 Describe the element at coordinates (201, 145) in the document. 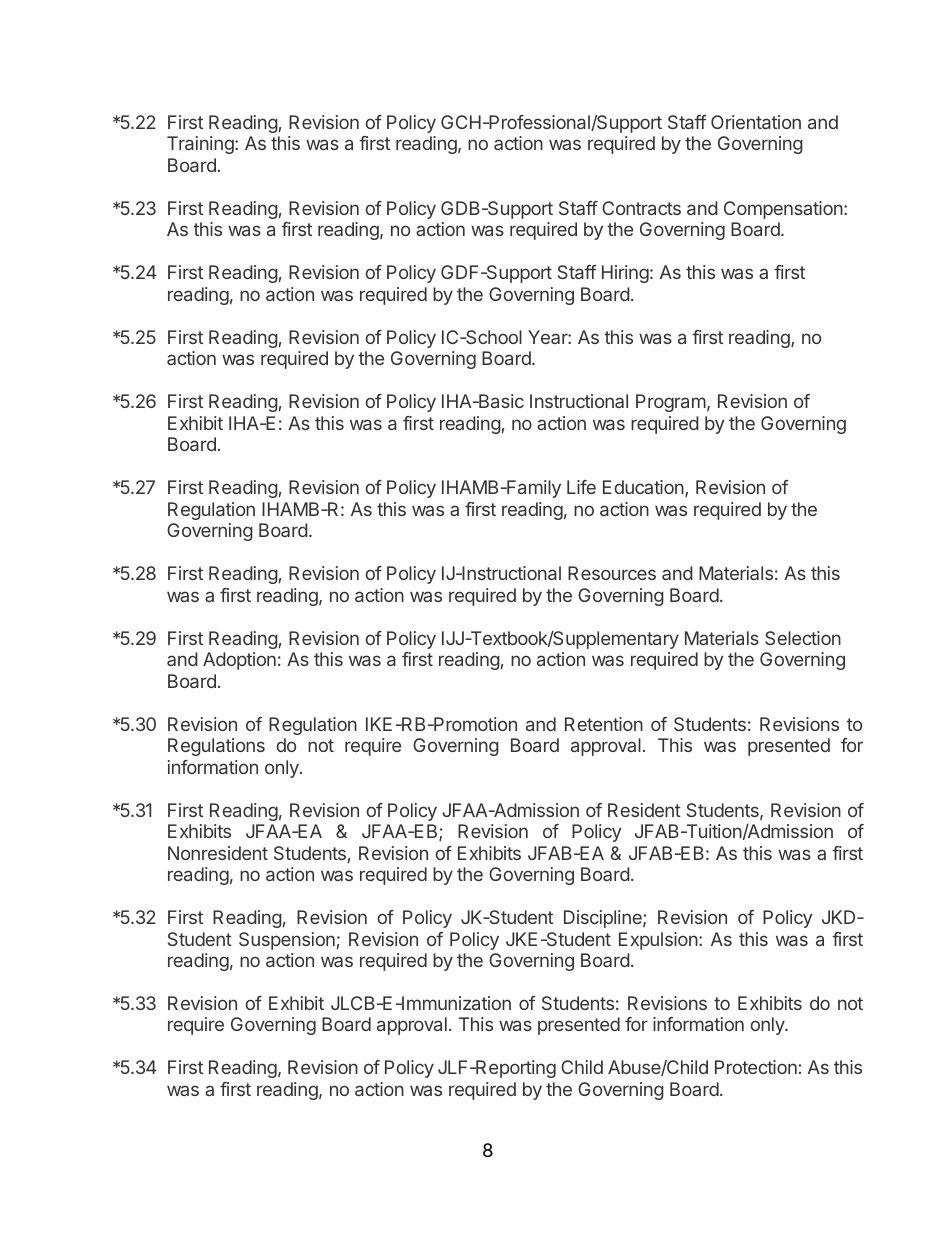

I see `Training` at that location.
